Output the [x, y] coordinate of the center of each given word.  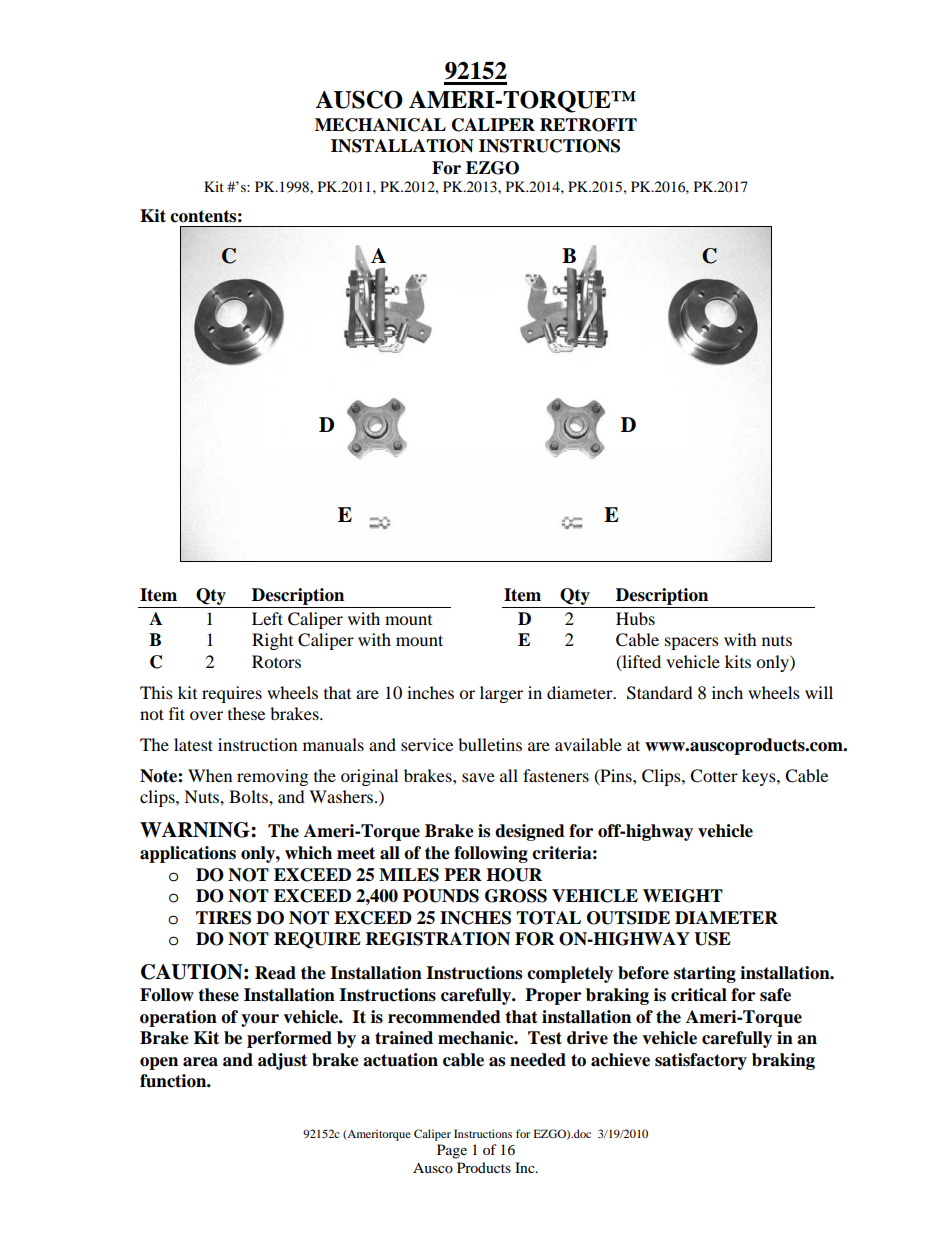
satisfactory [701, 1061]
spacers [692, 643]
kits [738, 661]
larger [501, 694]
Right [272, 641]
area [200, 1062]
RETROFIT [588, 125]
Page [452, 1151]
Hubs [635, 618]
